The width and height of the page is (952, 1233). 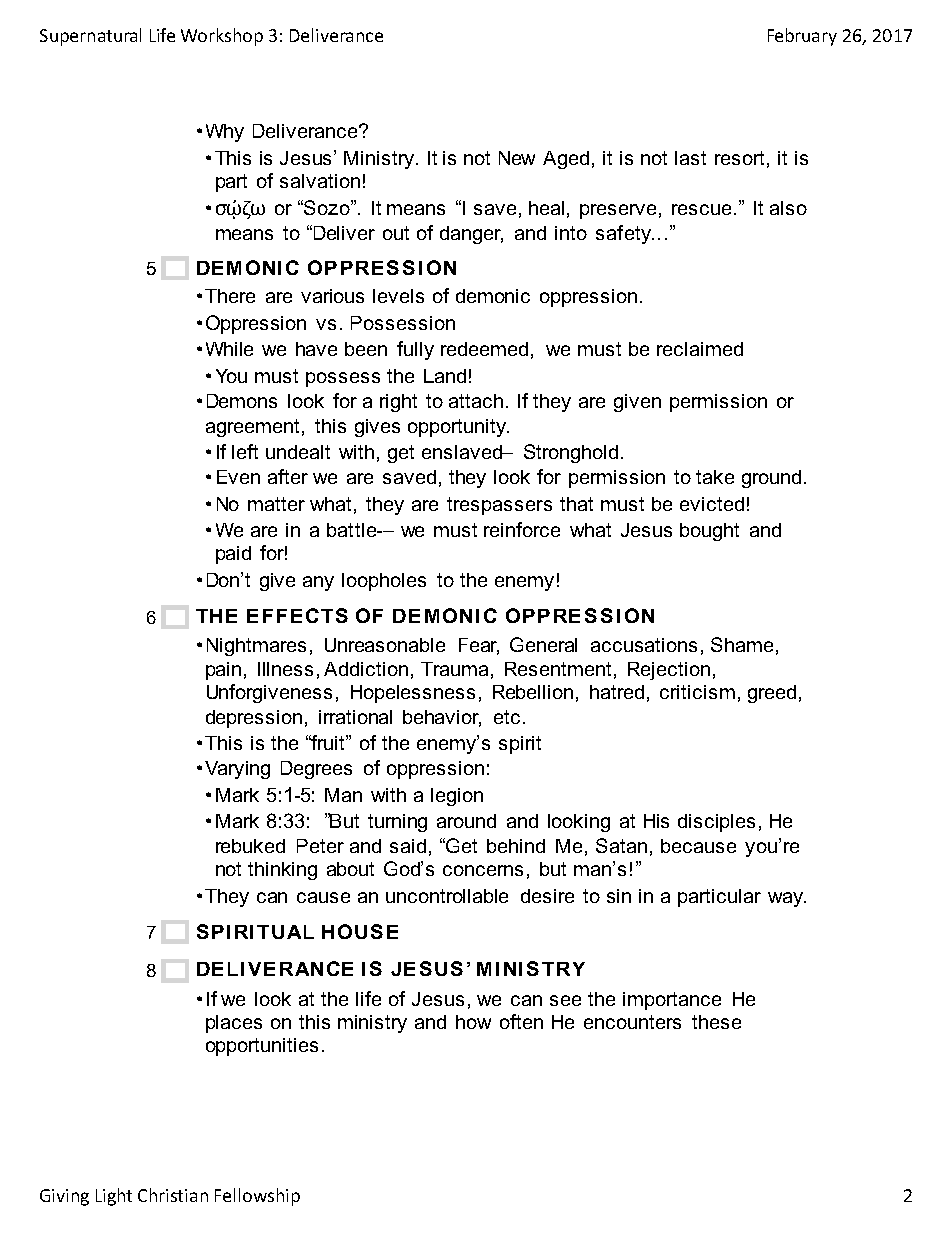 What do you see at coordinates (566, 160) in the page?
I see `Aged` at bounding box center [566, 160].
